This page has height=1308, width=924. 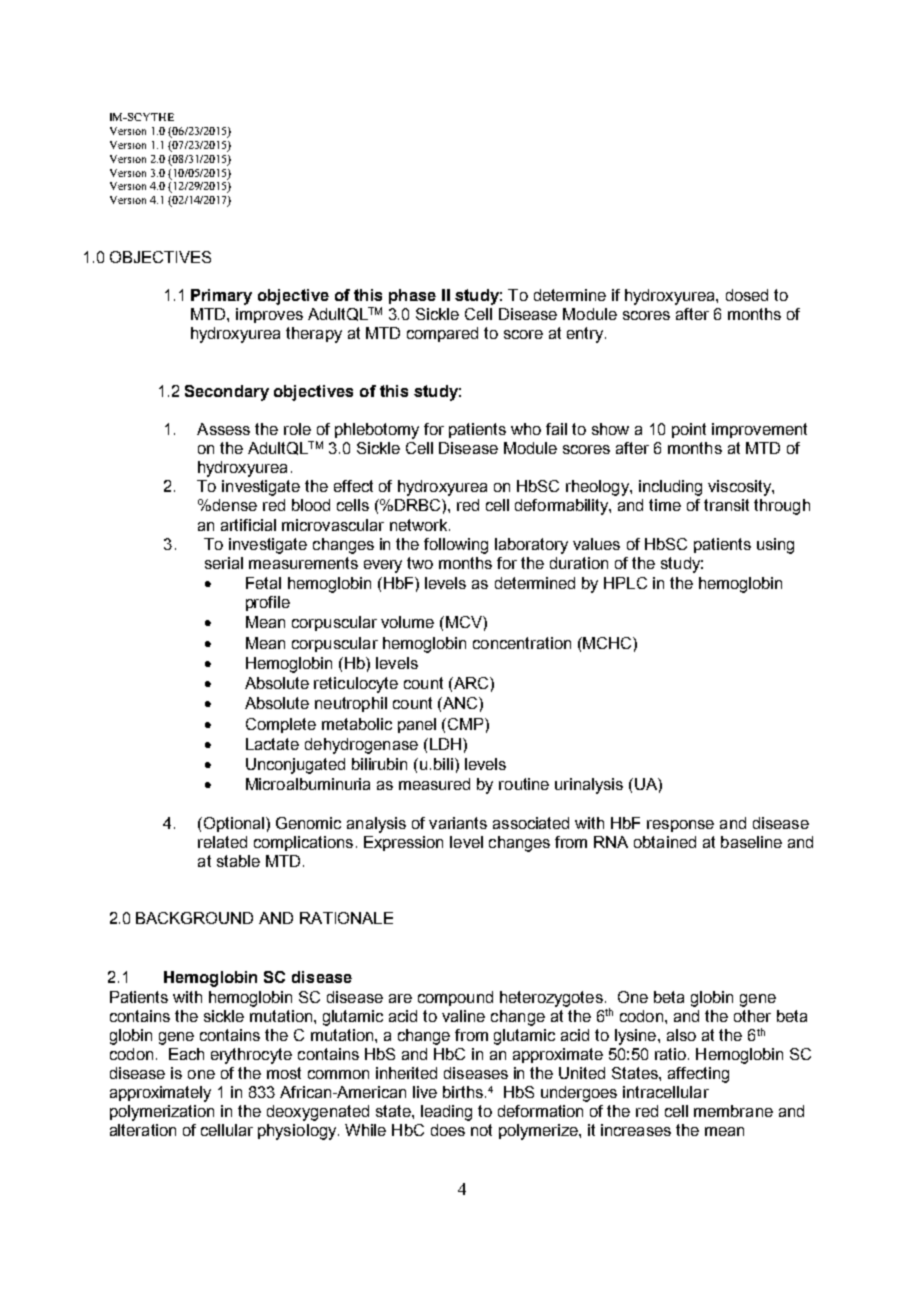 What do you see at coordinates (248, 525) in the page?
I see `artificial` at bounding box center [248, 525].
